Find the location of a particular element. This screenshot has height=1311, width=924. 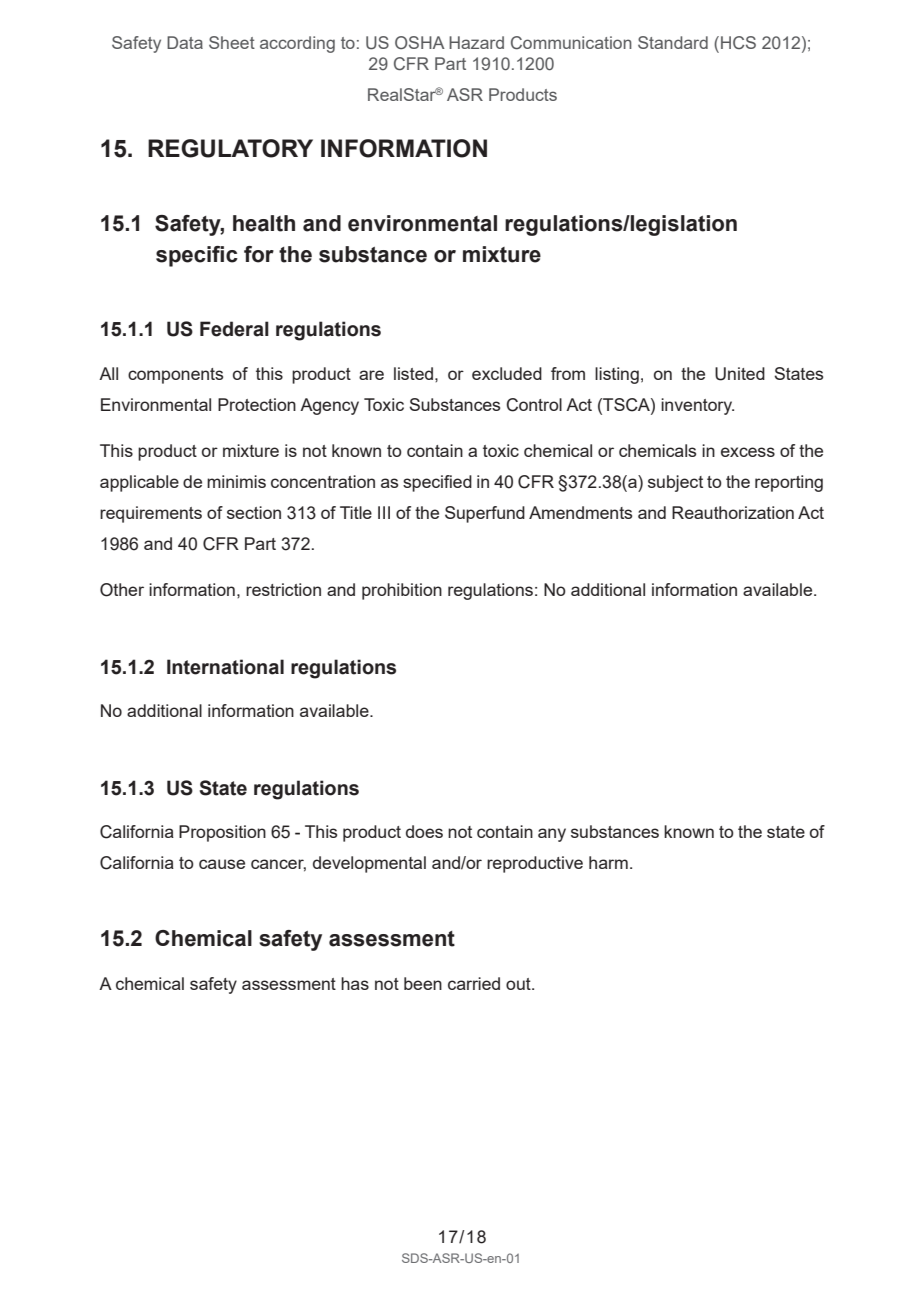

harm is located at coordinates (608, 862).
